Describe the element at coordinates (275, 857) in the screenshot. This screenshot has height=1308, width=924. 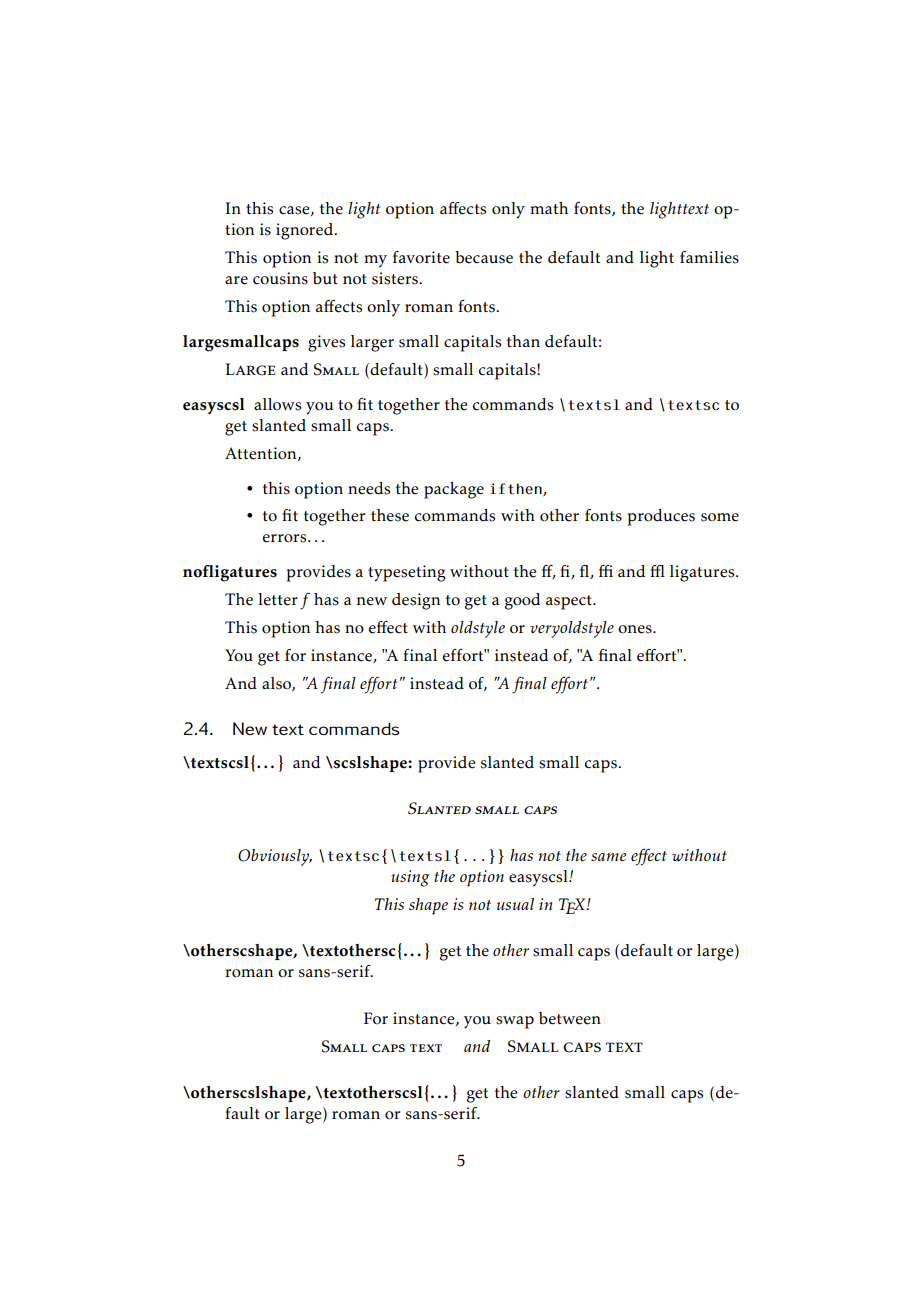
I see `Obviously` at that location.
